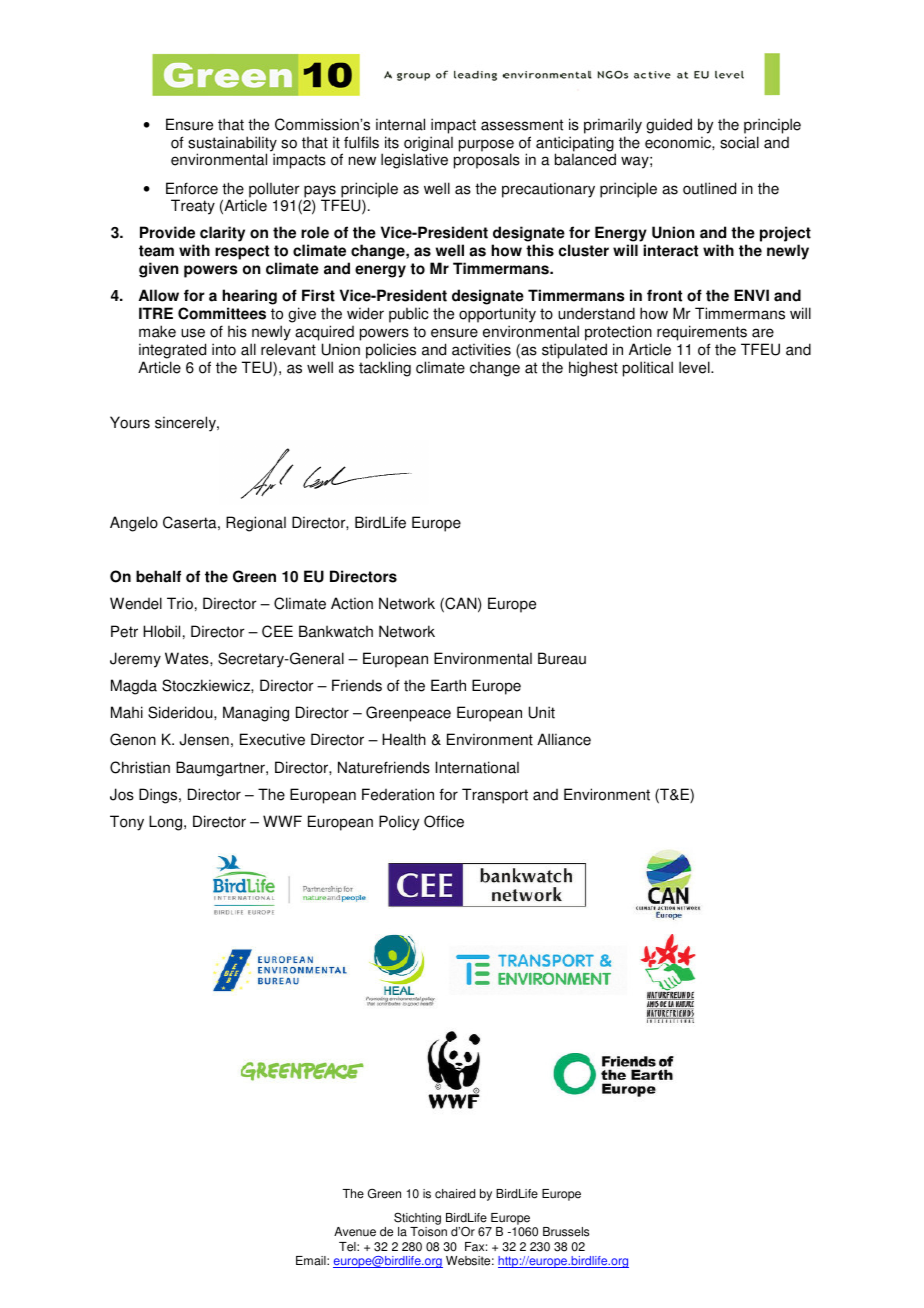 The image size is (924, 1308). What do you see at coordinates (564, 739) in the screenshot?
I see `Alliance` at bounding box center [564, 739].
